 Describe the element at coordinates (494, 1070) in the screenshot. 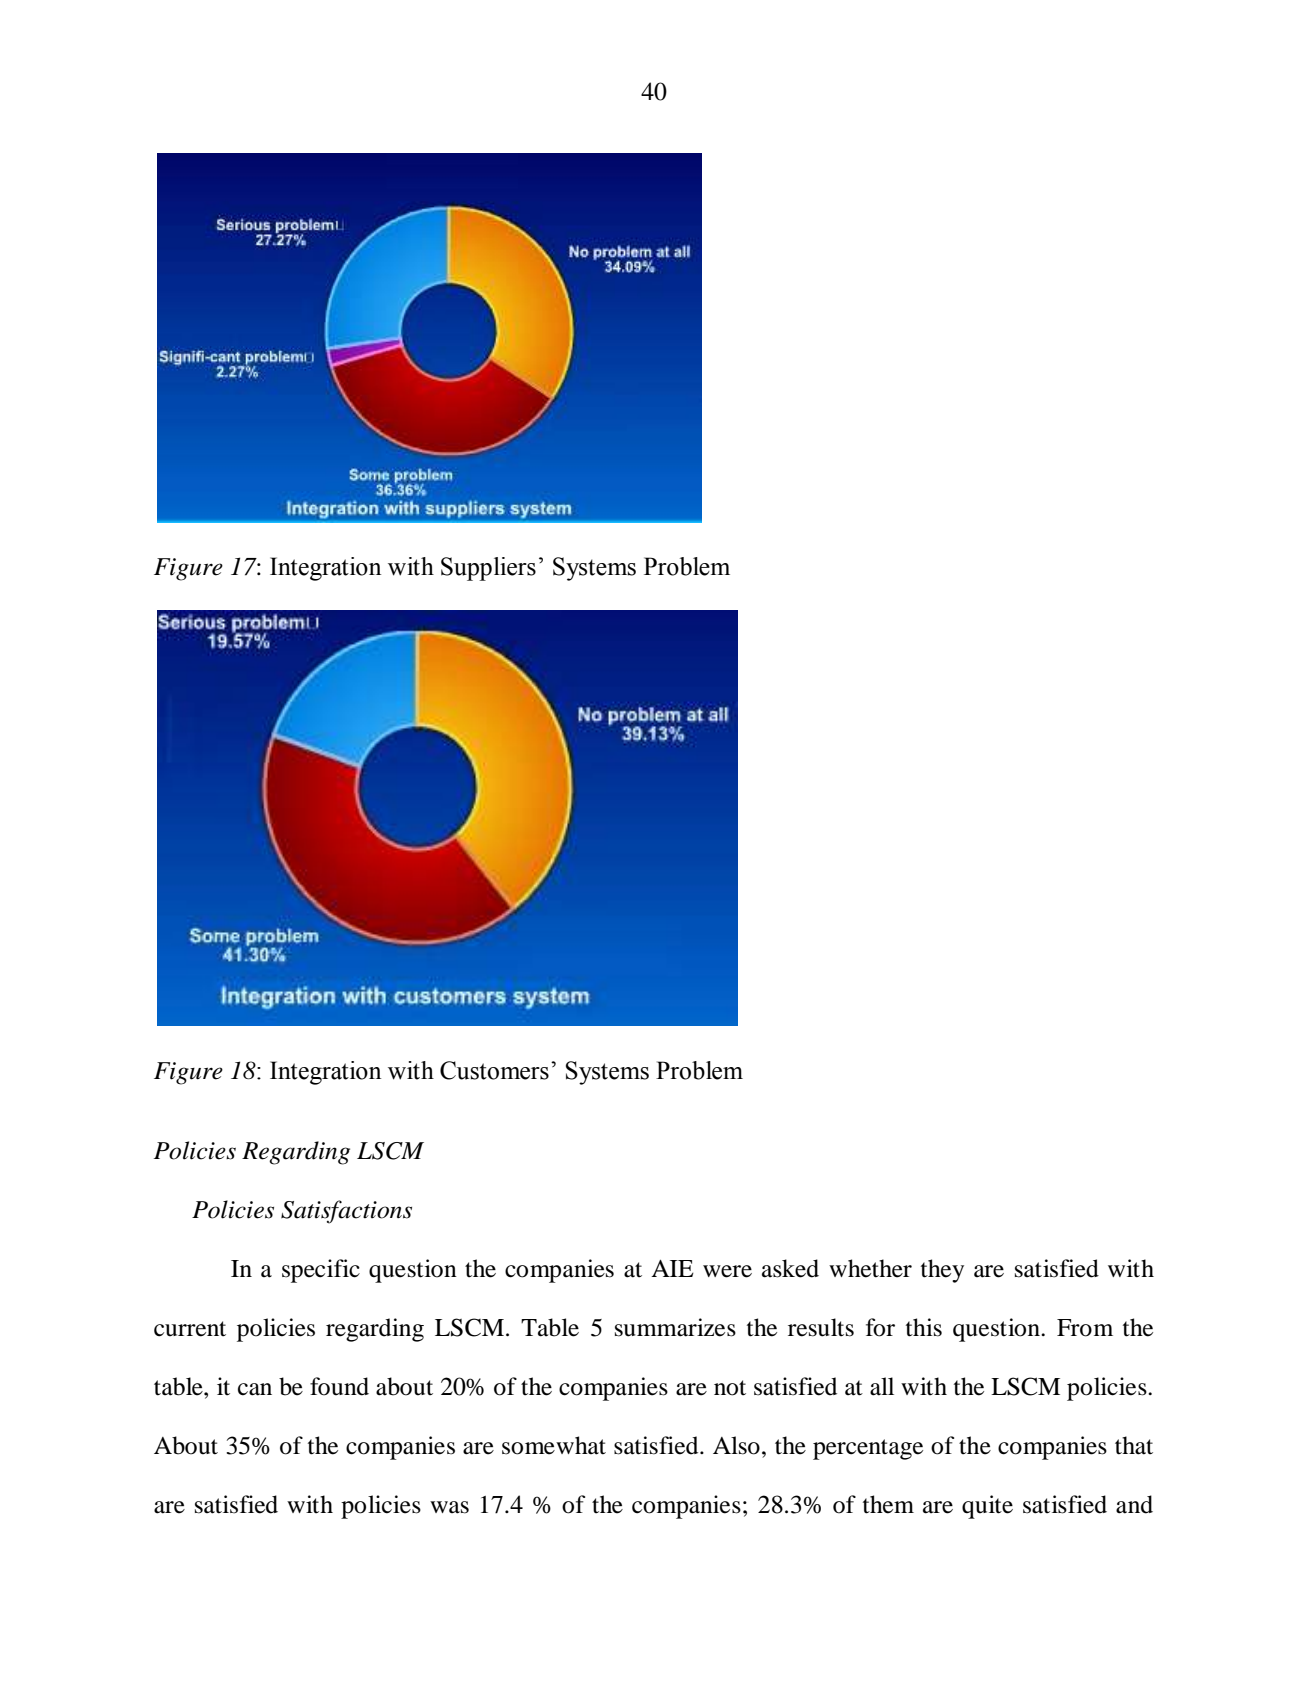

I see `Customers` at that location.
